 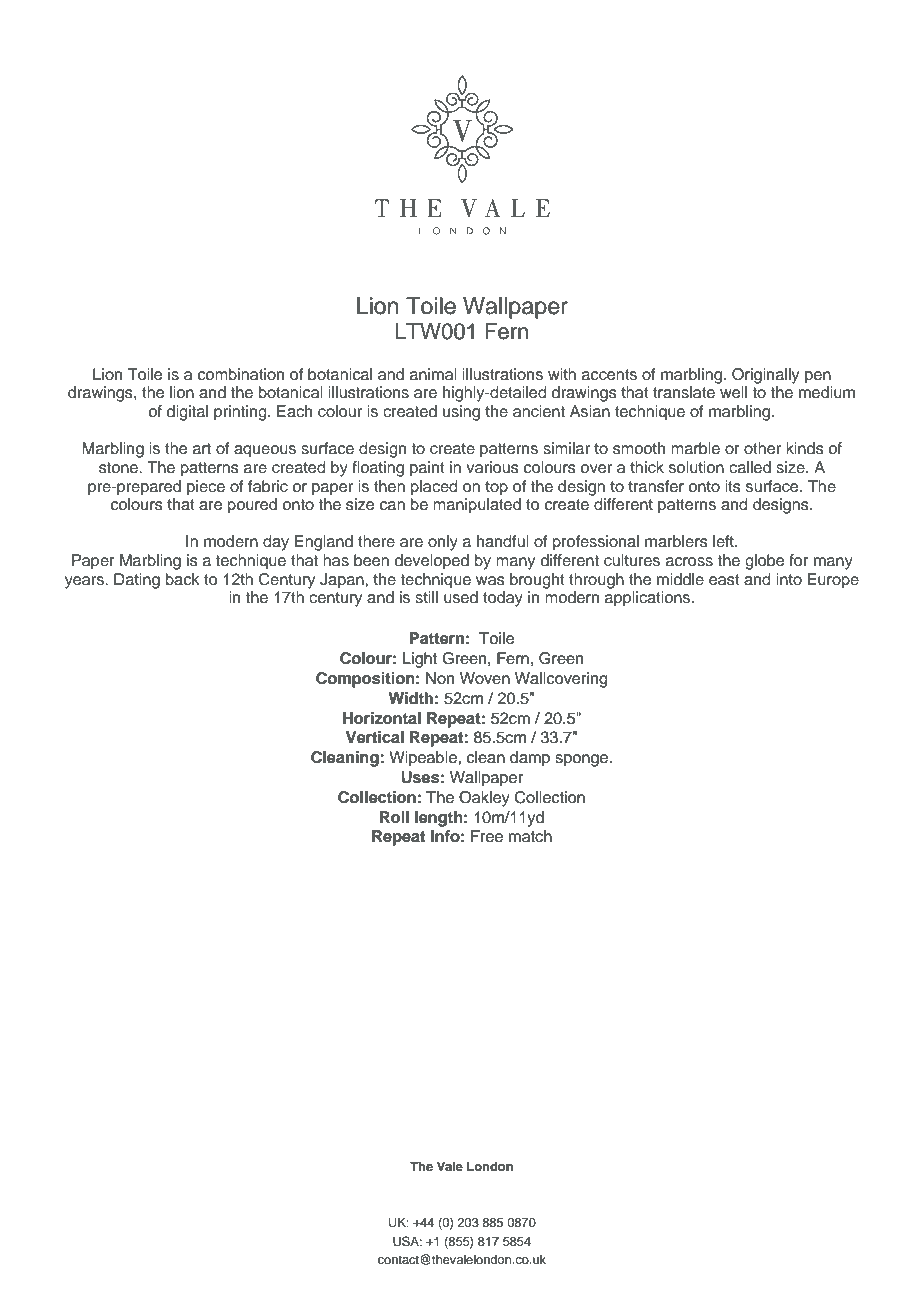 What do you see at coordinates (375, 737) in the page?
I see `Vertical` at bounding box center [375, 737].
